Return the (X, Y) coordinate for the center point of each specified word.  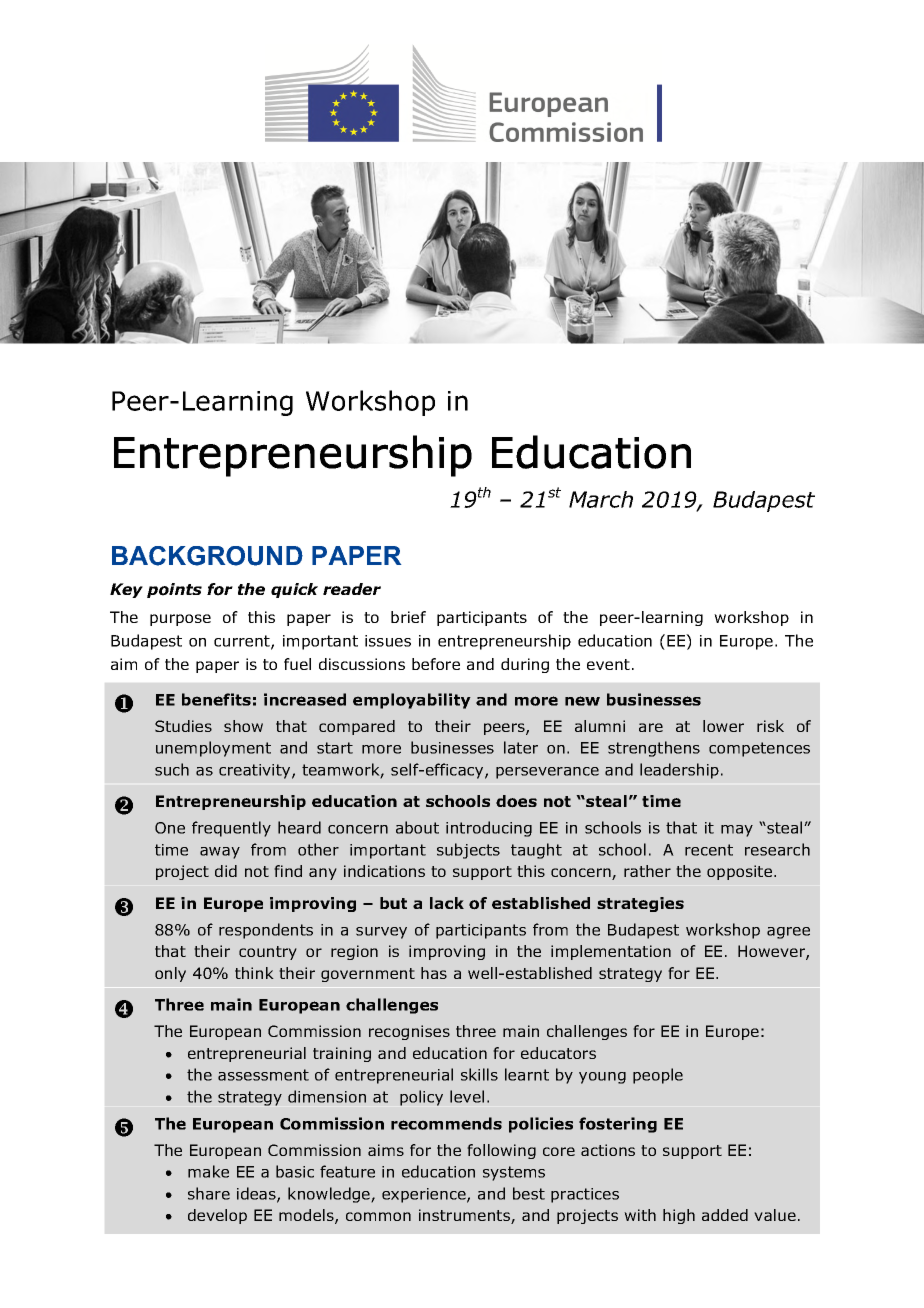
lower (723, 726)
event (608, 664)
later (521, 747)
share (209, 1193)
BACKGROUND (207, 556)
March (601, 499)
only (170, 974)
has (434, 973)
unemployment (213, 749)
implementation (611, 952)
